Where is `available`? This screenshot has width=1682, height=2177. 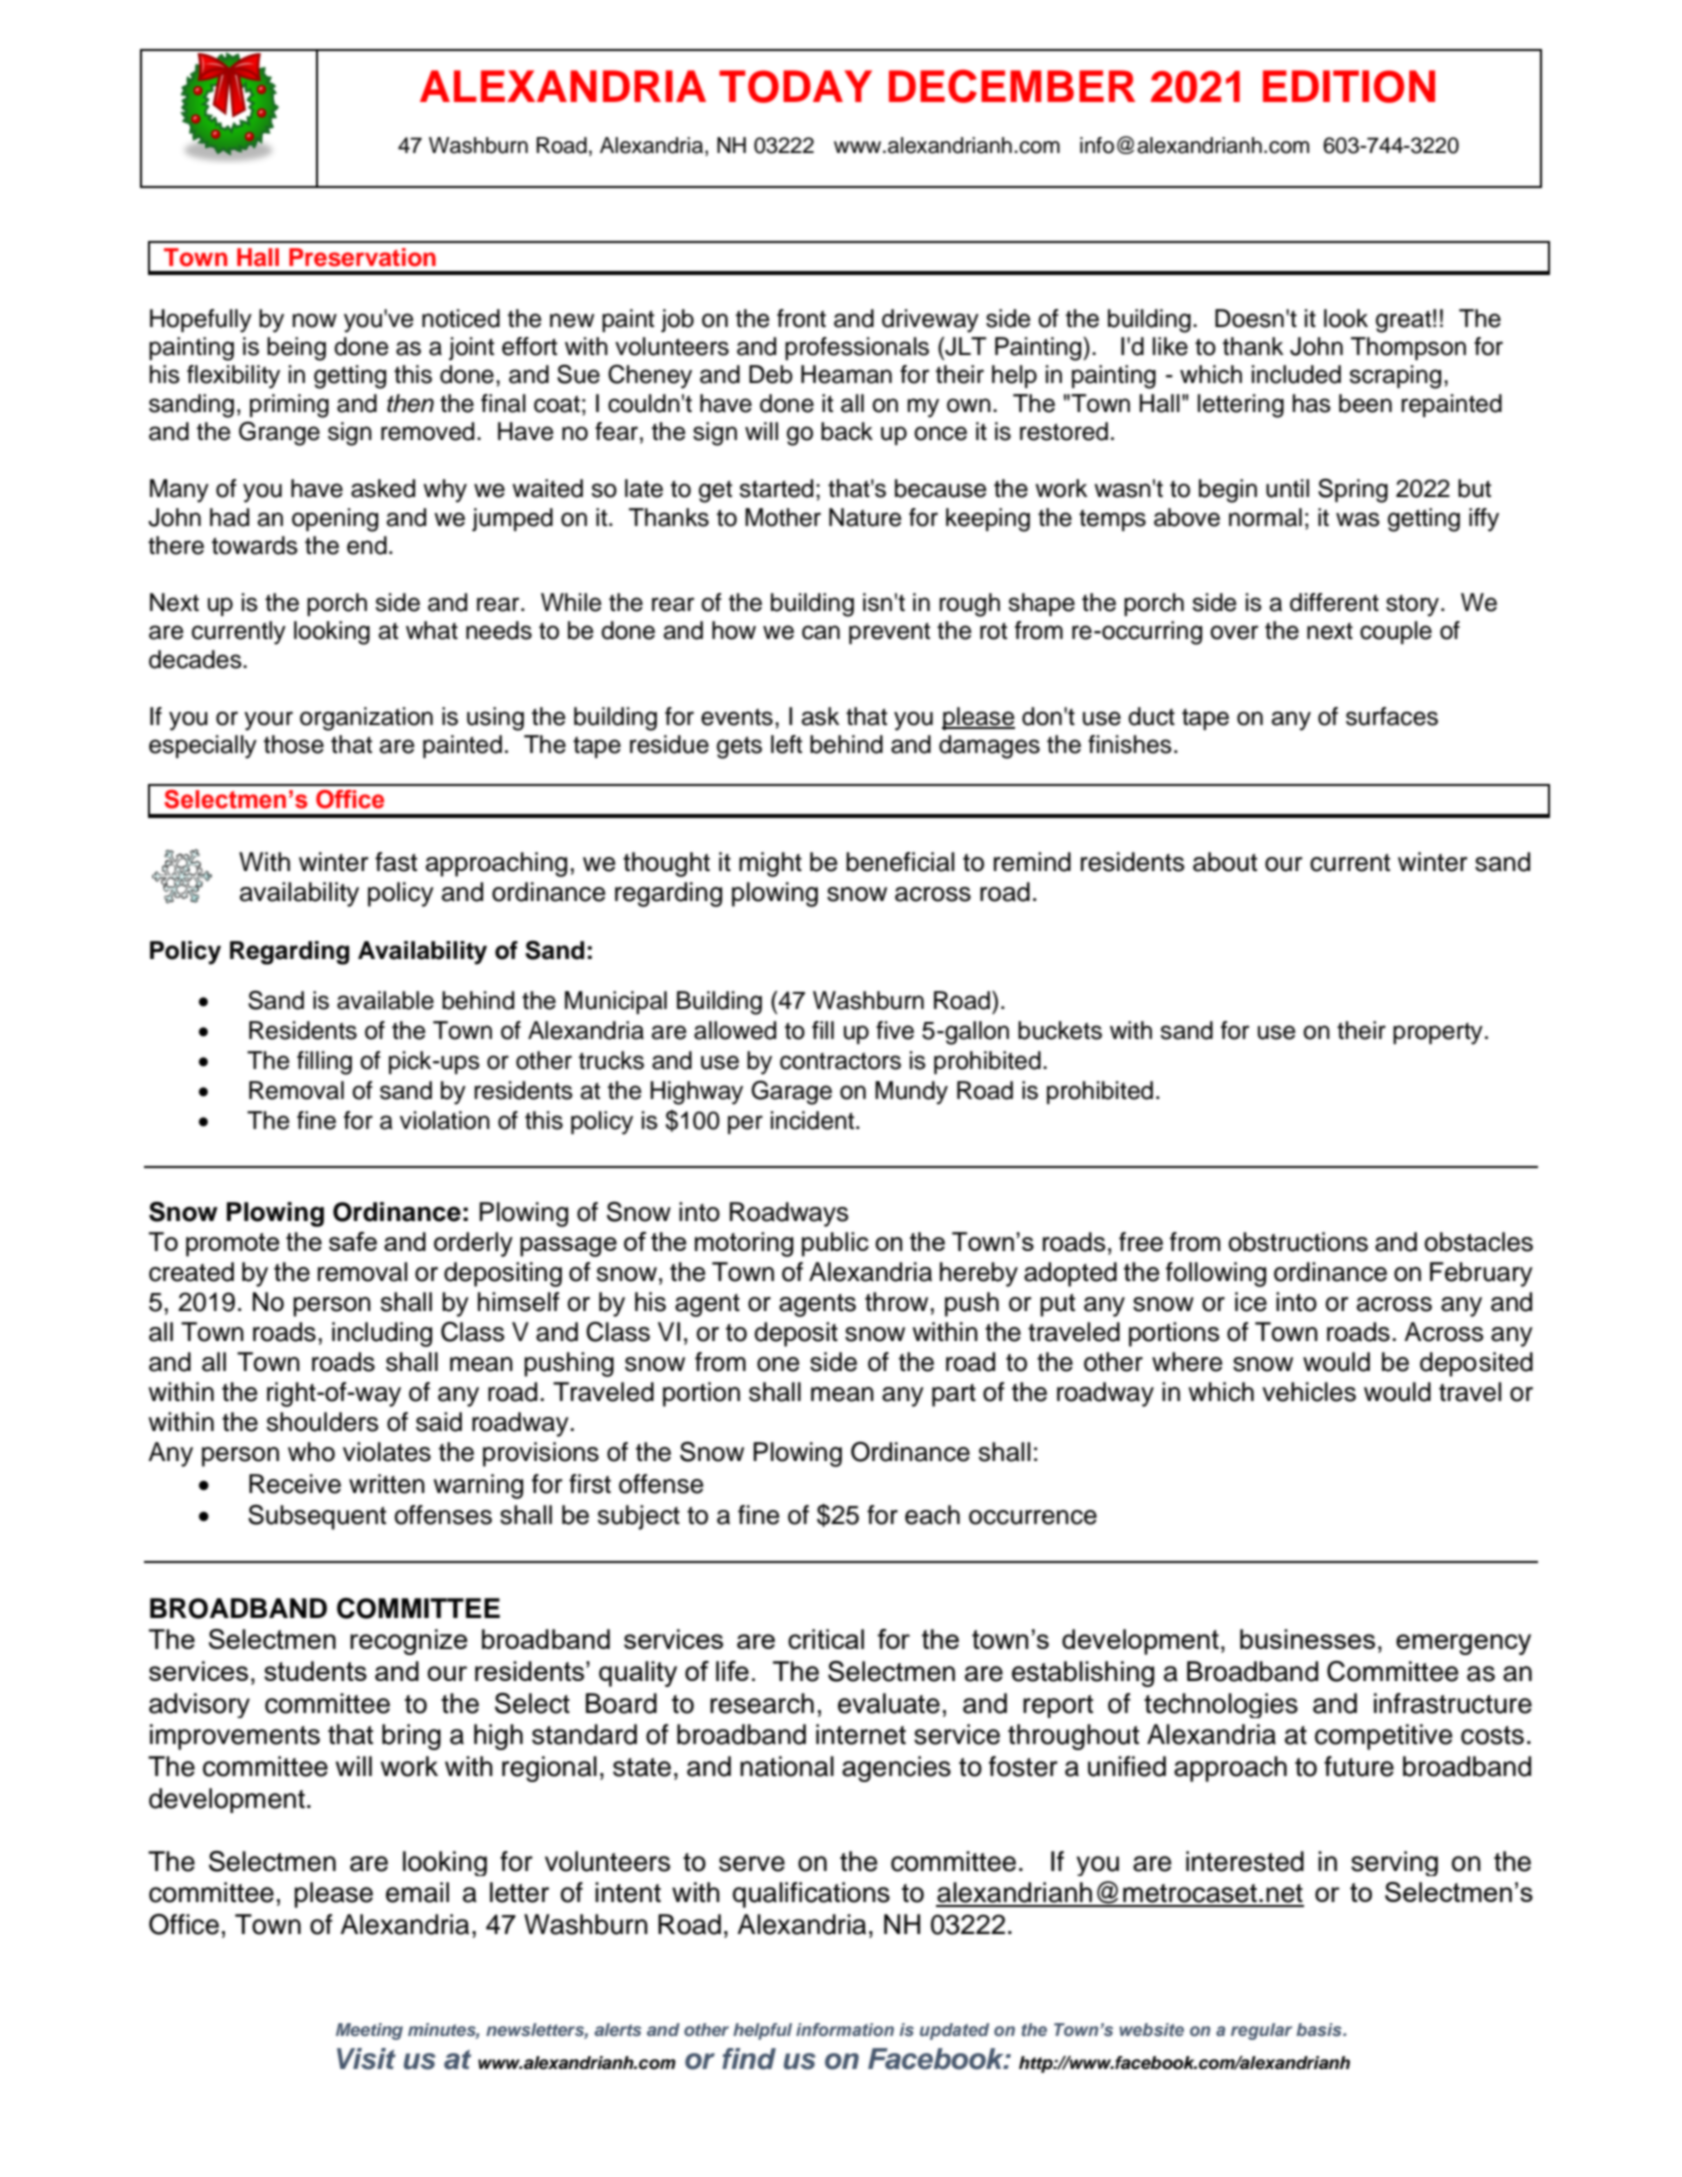
available is located at coordinates (385, 1000).
